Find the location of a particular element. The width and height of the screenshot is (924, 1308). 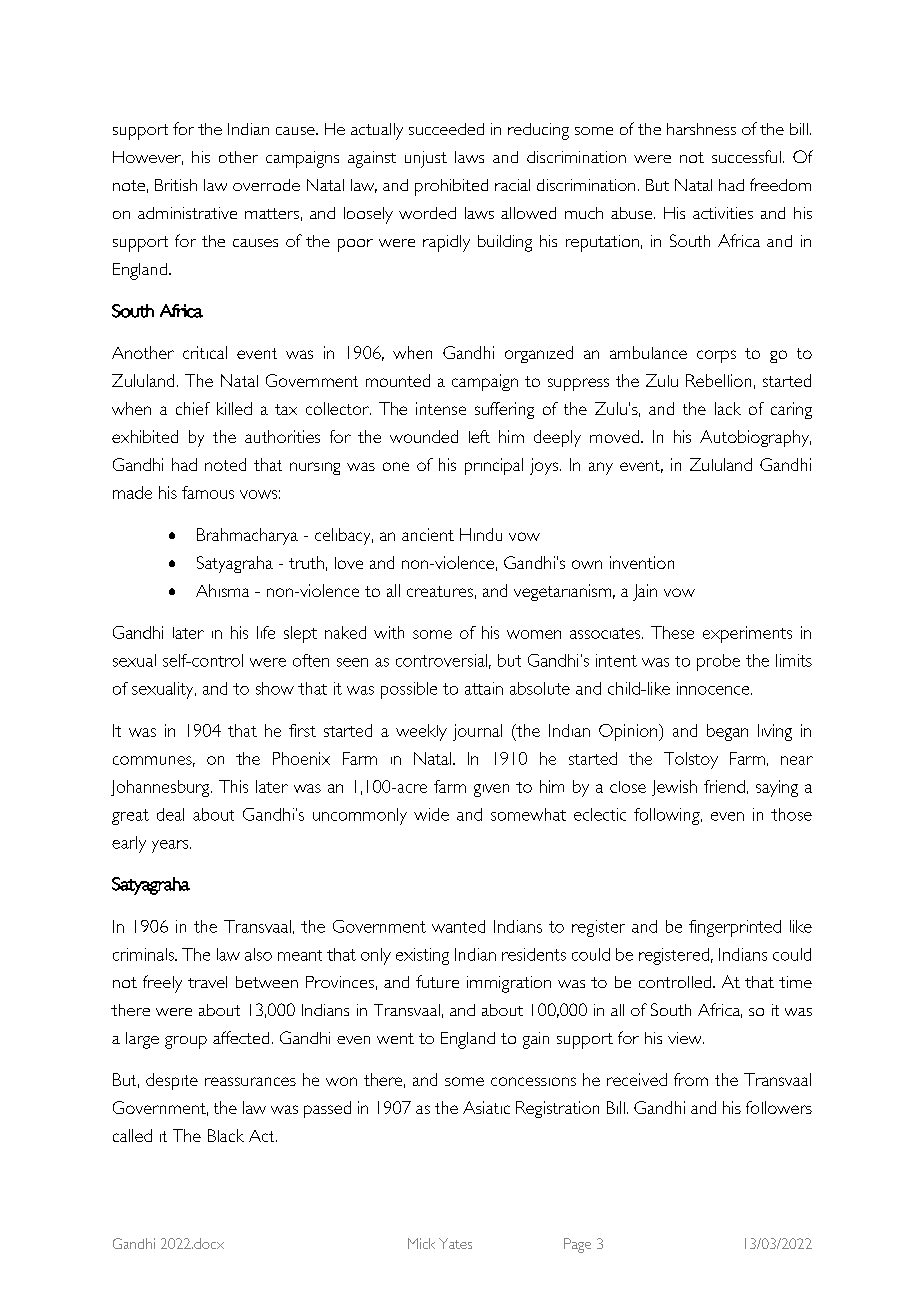

British is located at coordinates (176, 185).
